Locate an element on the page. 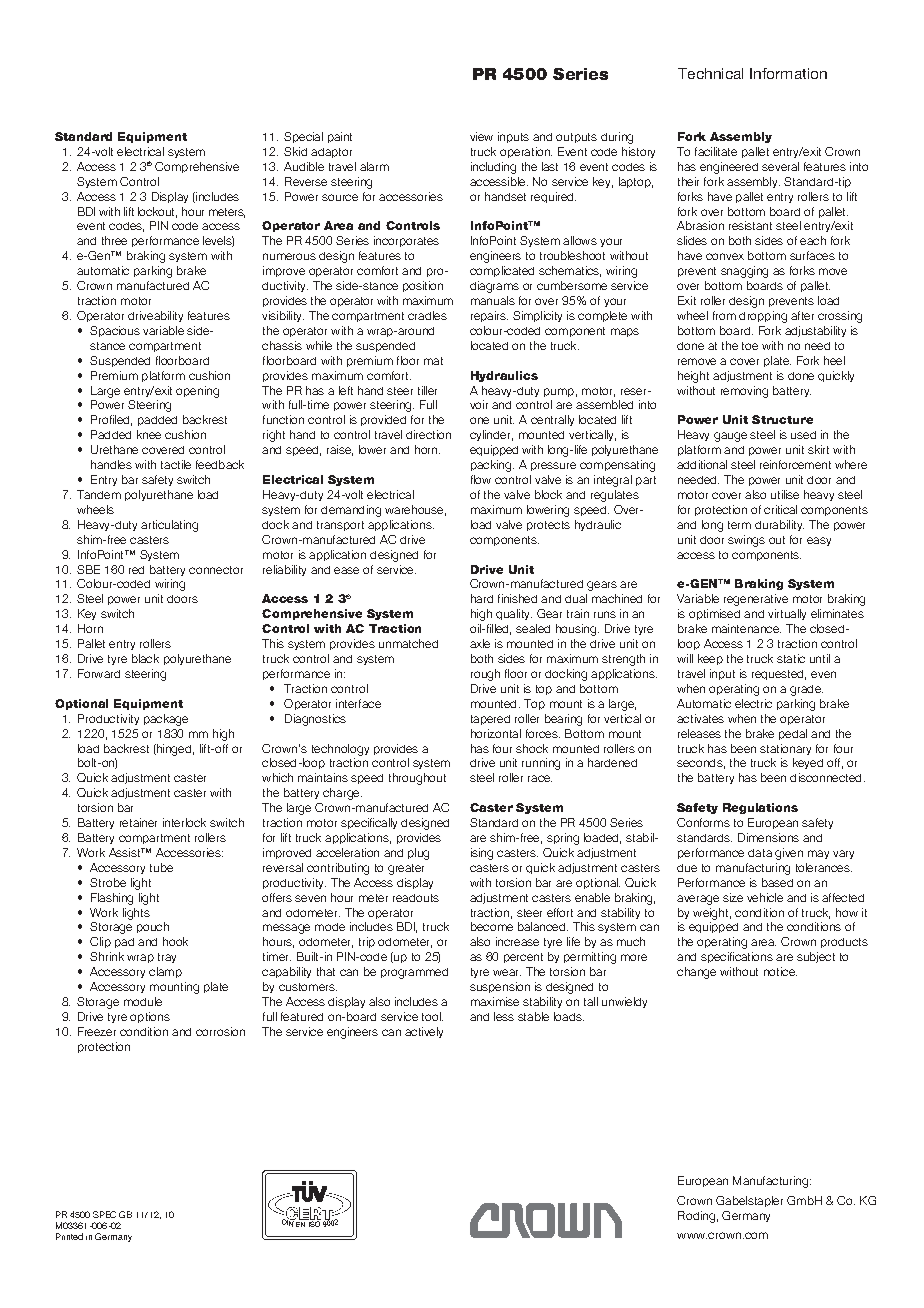 The width and height of the page is (924, 1308). Spacious is located at coordinates (115, 331).
